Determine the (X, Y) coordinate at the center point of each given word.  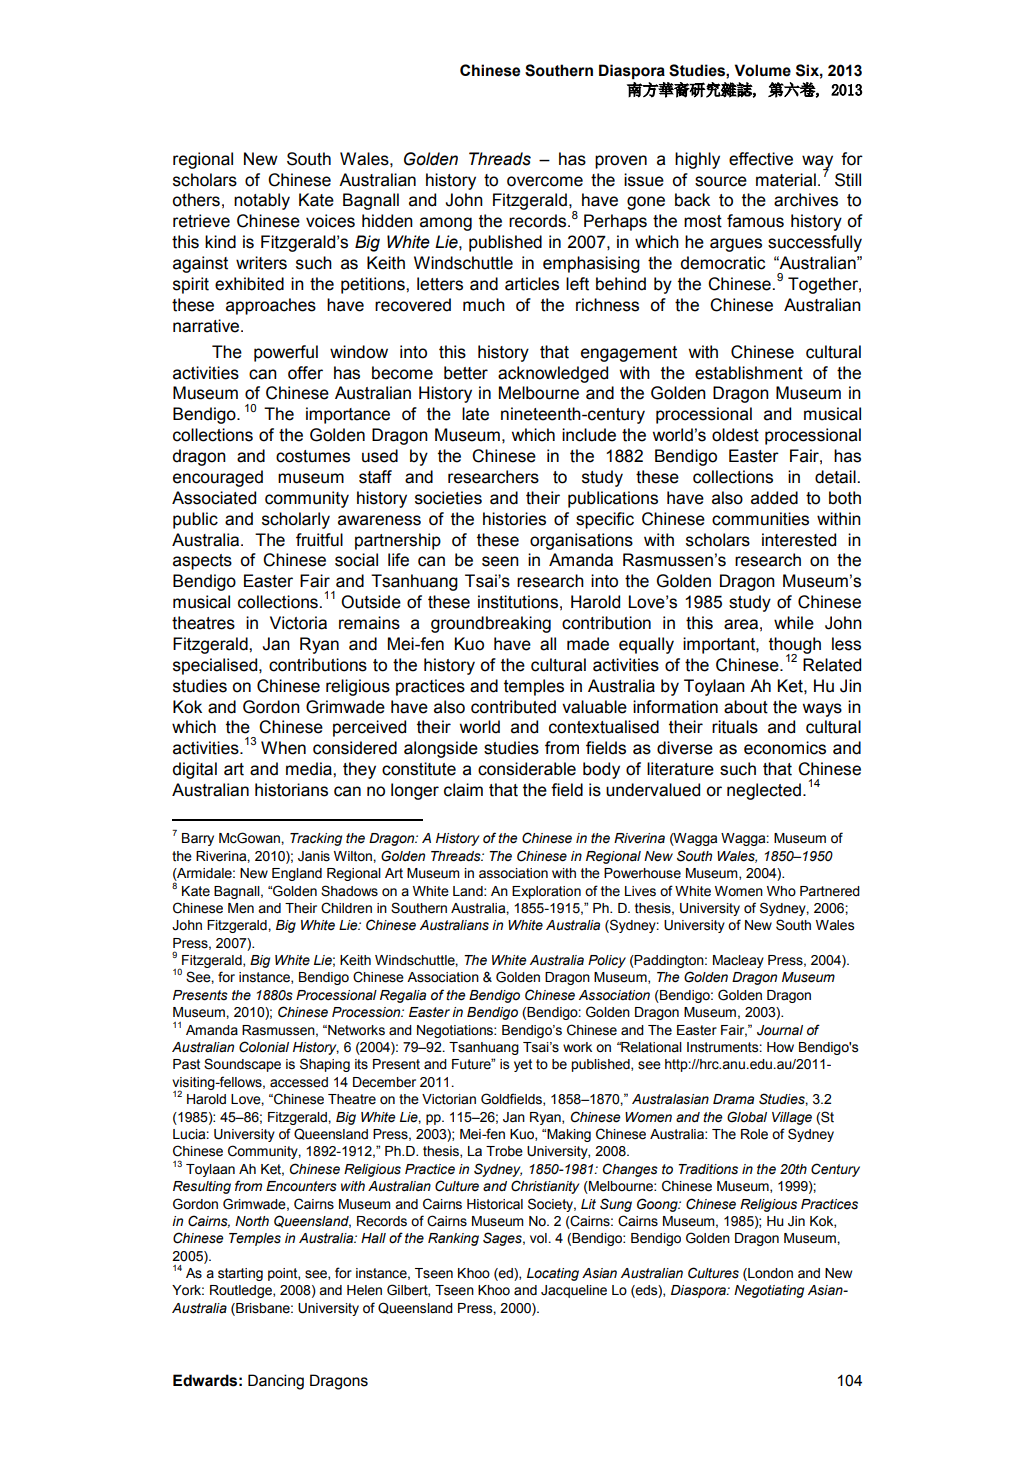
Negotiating (769, 1291)
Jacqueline (574, 1291)
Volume (762, 70)
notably (262, 201)
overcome (545, 181)
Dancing (276, 1382)
